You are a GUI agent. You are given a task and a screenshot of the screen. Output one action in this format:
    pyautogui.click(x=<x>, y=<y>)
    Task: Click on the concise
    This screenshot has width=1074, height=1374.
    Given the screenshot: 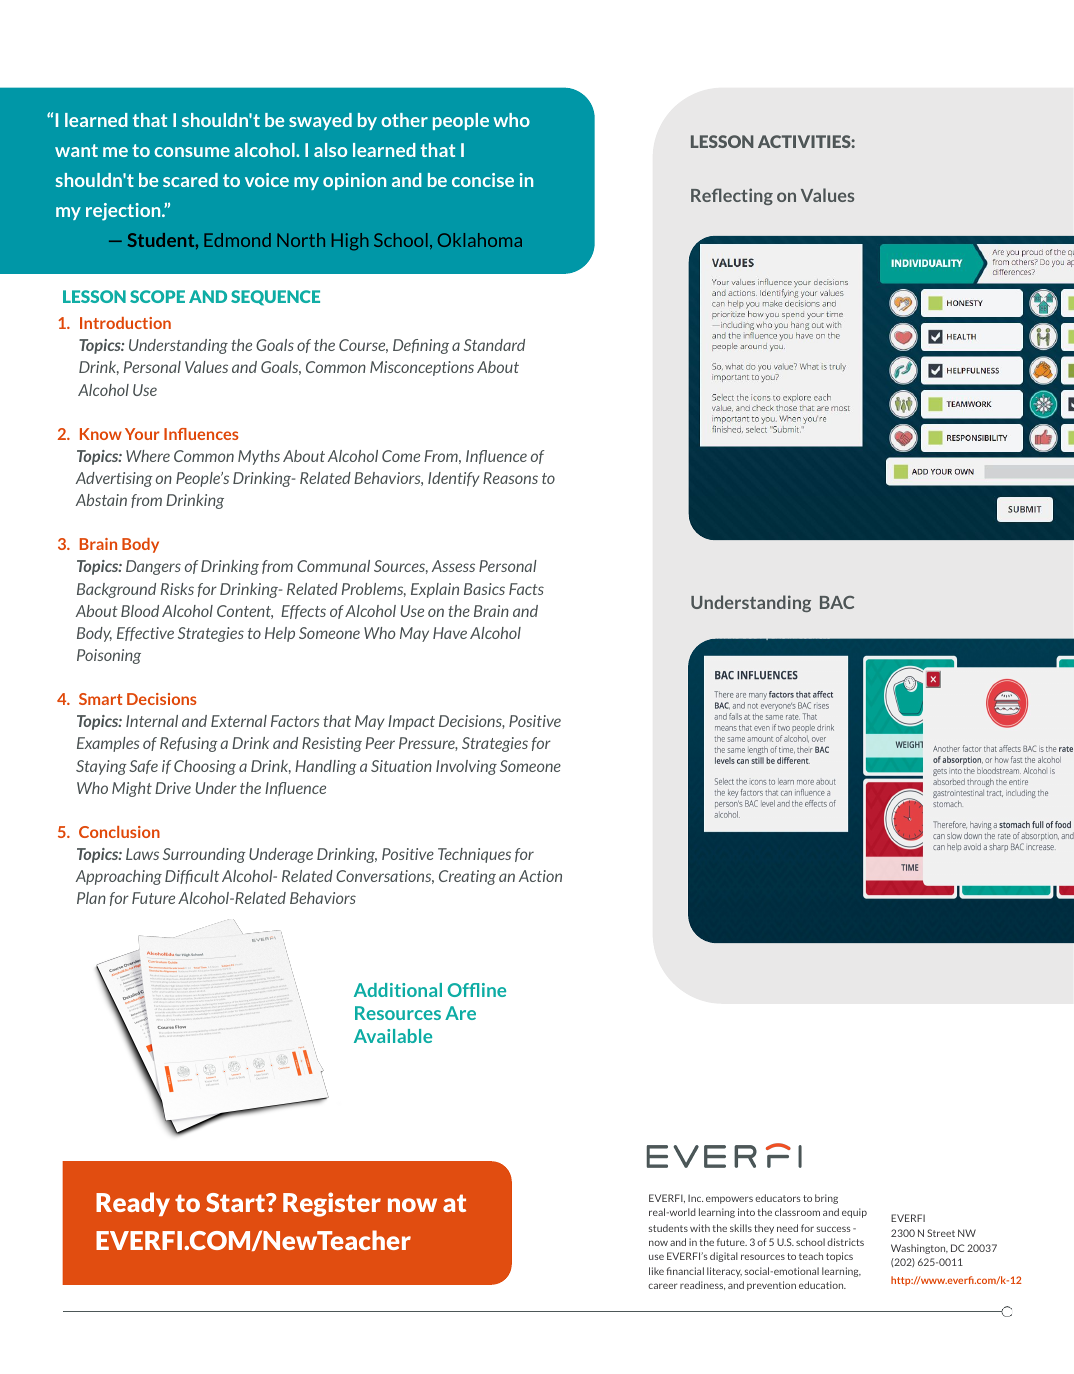 What is the action you would take?
    pyautogui.click(x=483, y=180)
